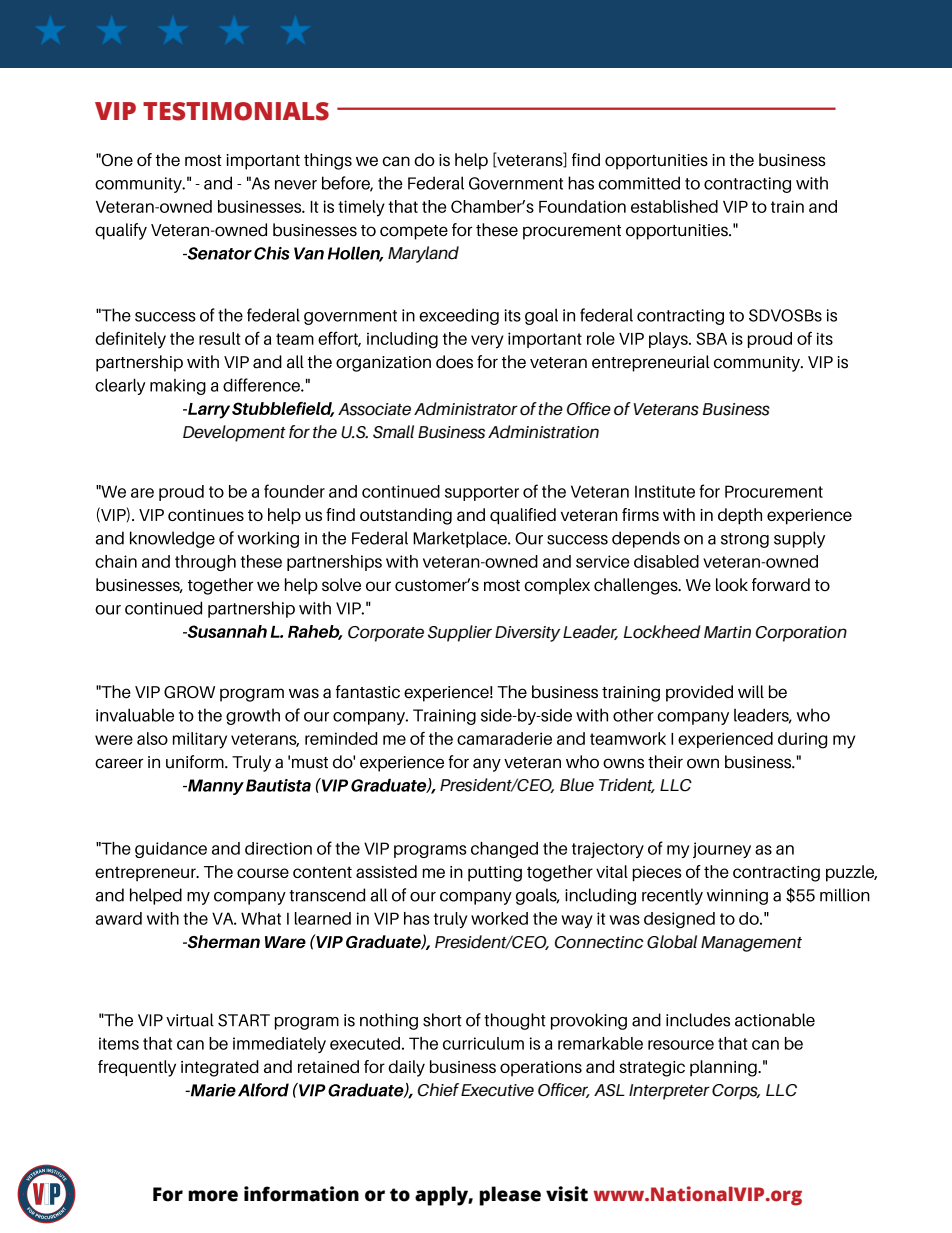 Image resolution: width=952 pixels, height=1233 pixels. What do you see at coordinates (736, 1092) in the page?
I see `Corps` at bounding box center [736, 1092].
